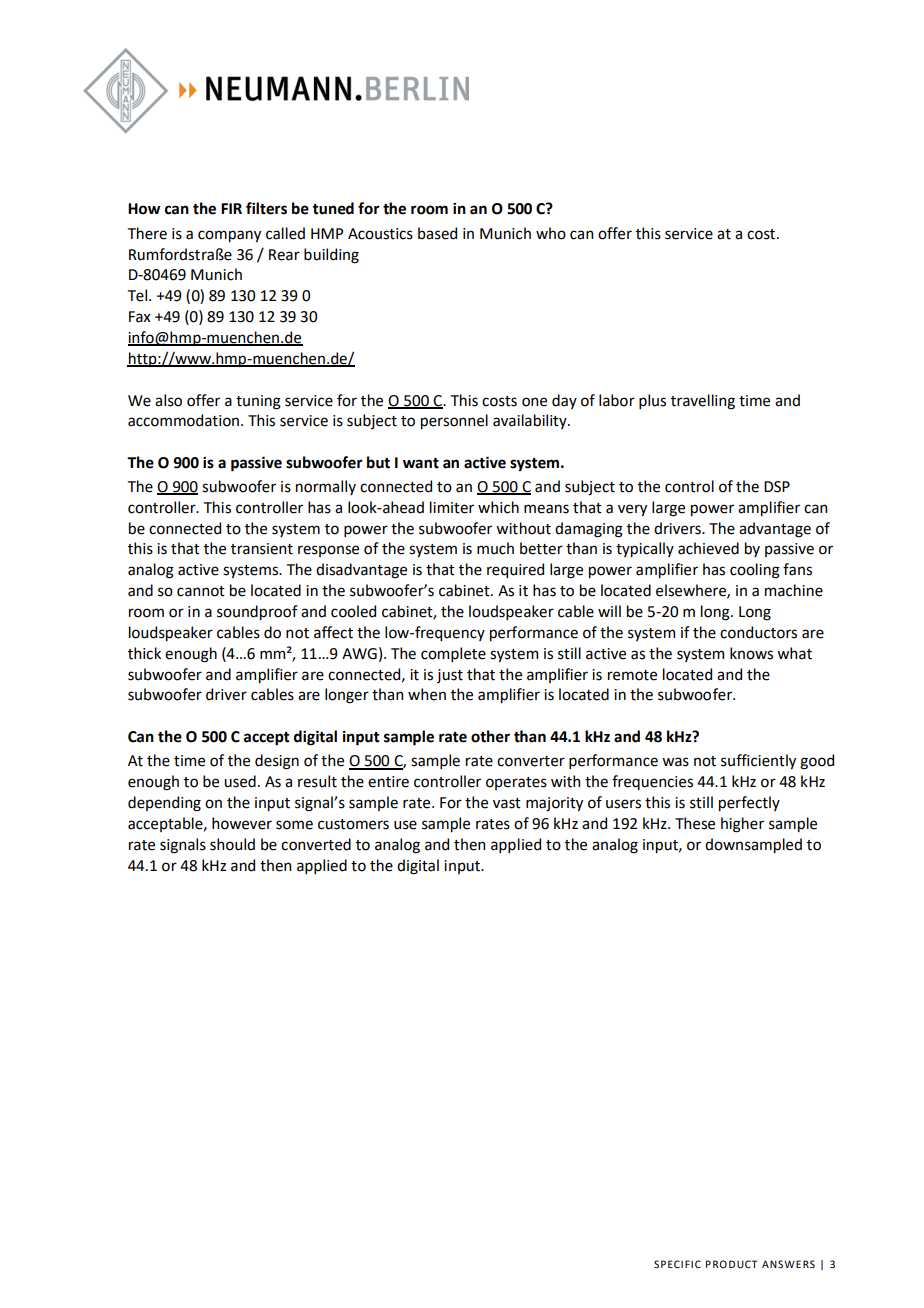 The image size is (924, 1308). I want to click on based, so click(437, 233).
